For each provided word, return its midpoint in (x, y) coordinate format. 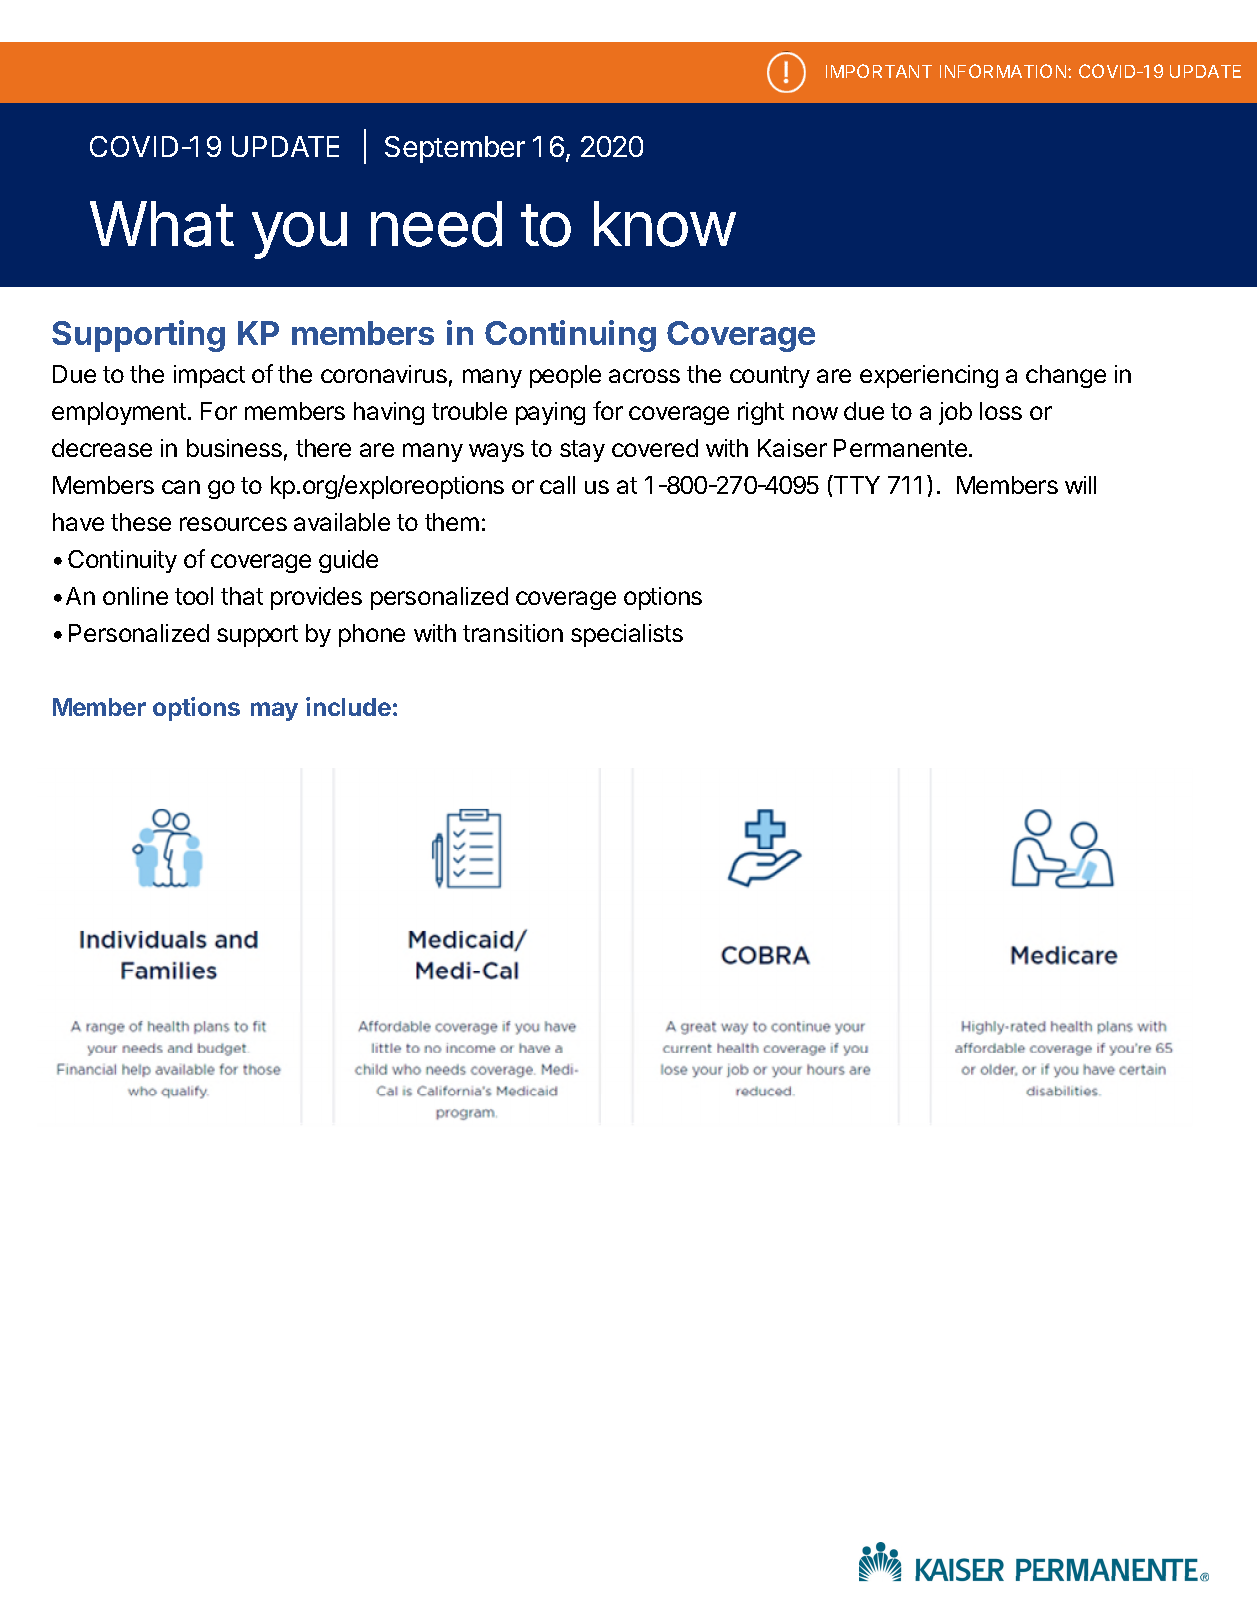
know (664, 224)
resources (233, 524)
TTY (856, 484)
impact (209, 376)
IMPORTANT (879, 71)
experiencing (929, 376)
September (455, 149)
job (955, 413)
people (565, 376)
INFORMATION (1003, 71)
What (162, 224)
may (274, 711)
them (452, 522)
